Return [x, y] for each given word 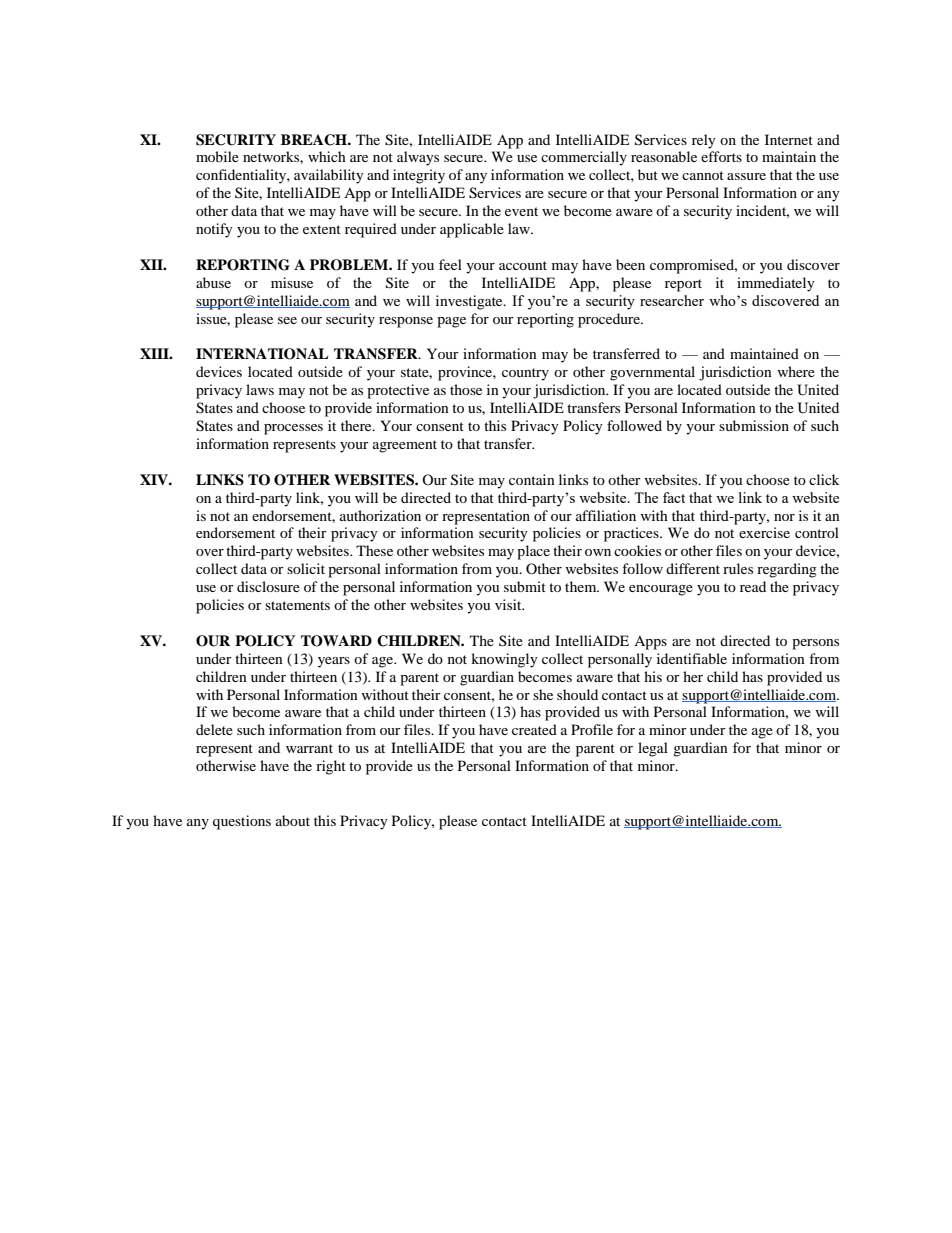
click [824, 479]
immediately [776, 284]
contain [532, 479]
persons [815, 644]
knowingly [504, 660]
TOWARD [336, 641]
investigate [470, 302]
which [327, 156]
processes [293, 429]
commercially [584, 158]
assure [746, 176]
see [287, 320]
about [293, 820]
